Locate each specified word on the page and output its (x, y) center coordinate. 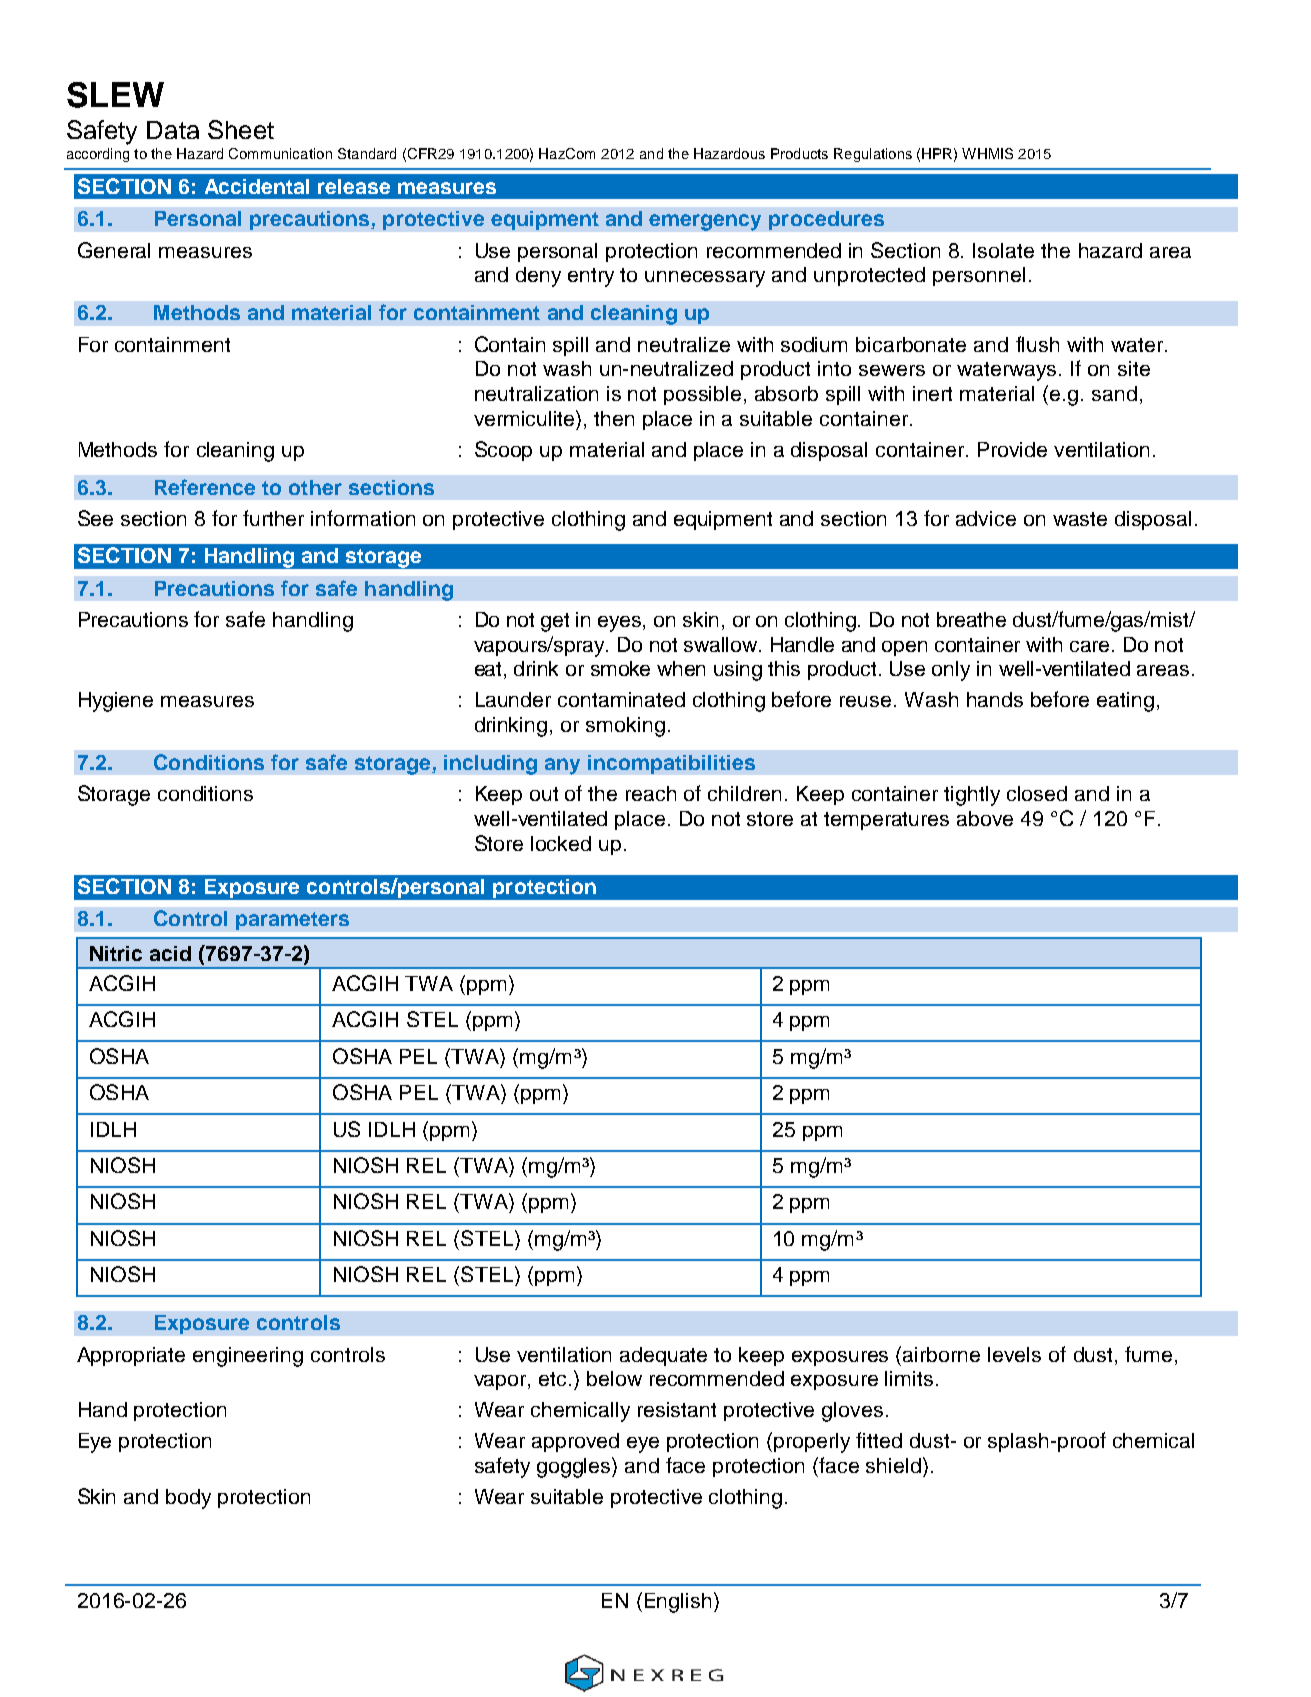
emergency (705, 222)
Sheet (241, 129)
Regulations (873, 155)
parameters (292, 921)
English (678, 1603)
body (188, 1499)
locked (561, 843)
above (985, 818)
